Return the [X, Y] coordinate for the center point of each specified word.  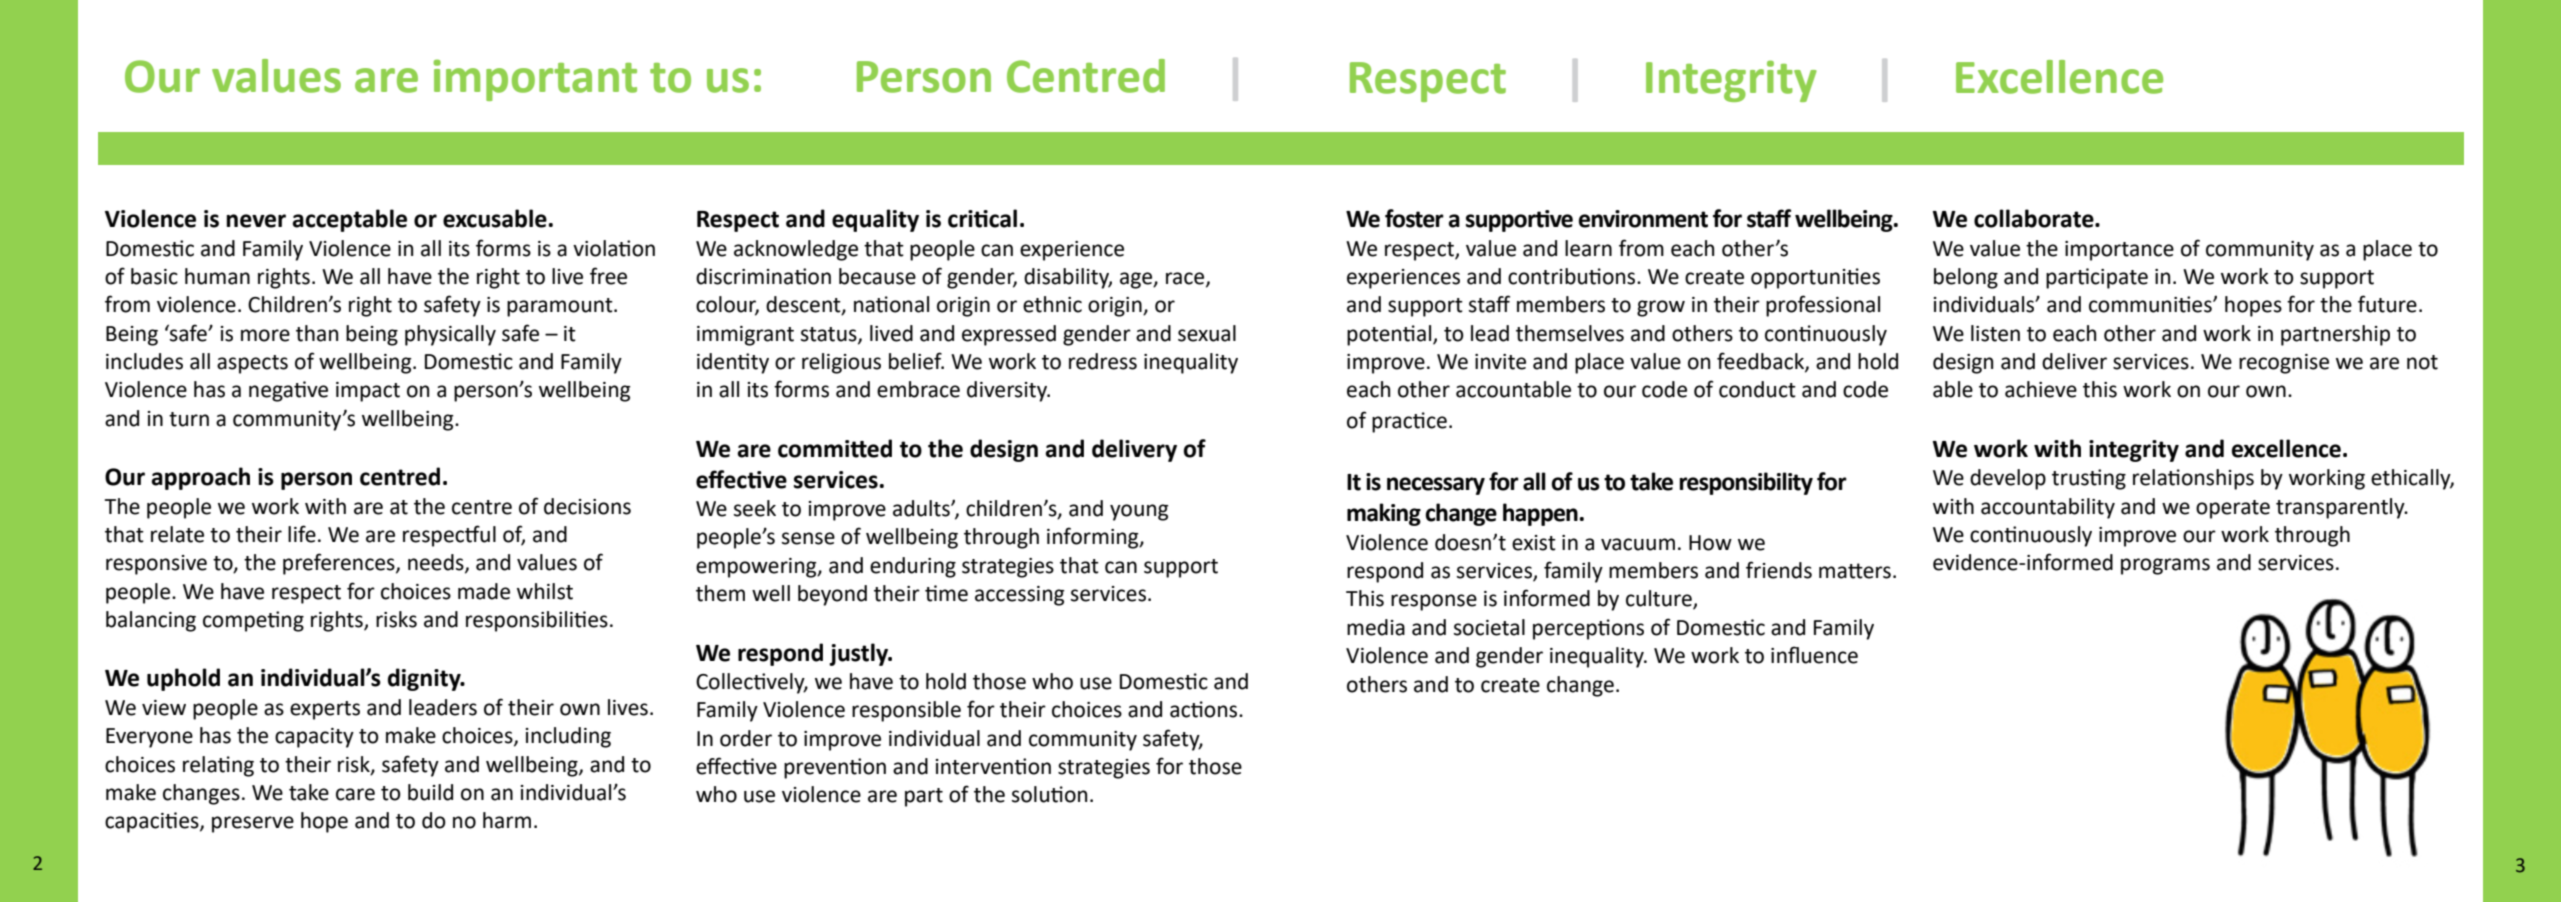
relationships [2193, 479]
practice [1409, 422]
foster [1414, 218]
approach [200, 478]
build [430, 792]
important [535, 80]
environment [1643, 219]
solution [1049, 794]
